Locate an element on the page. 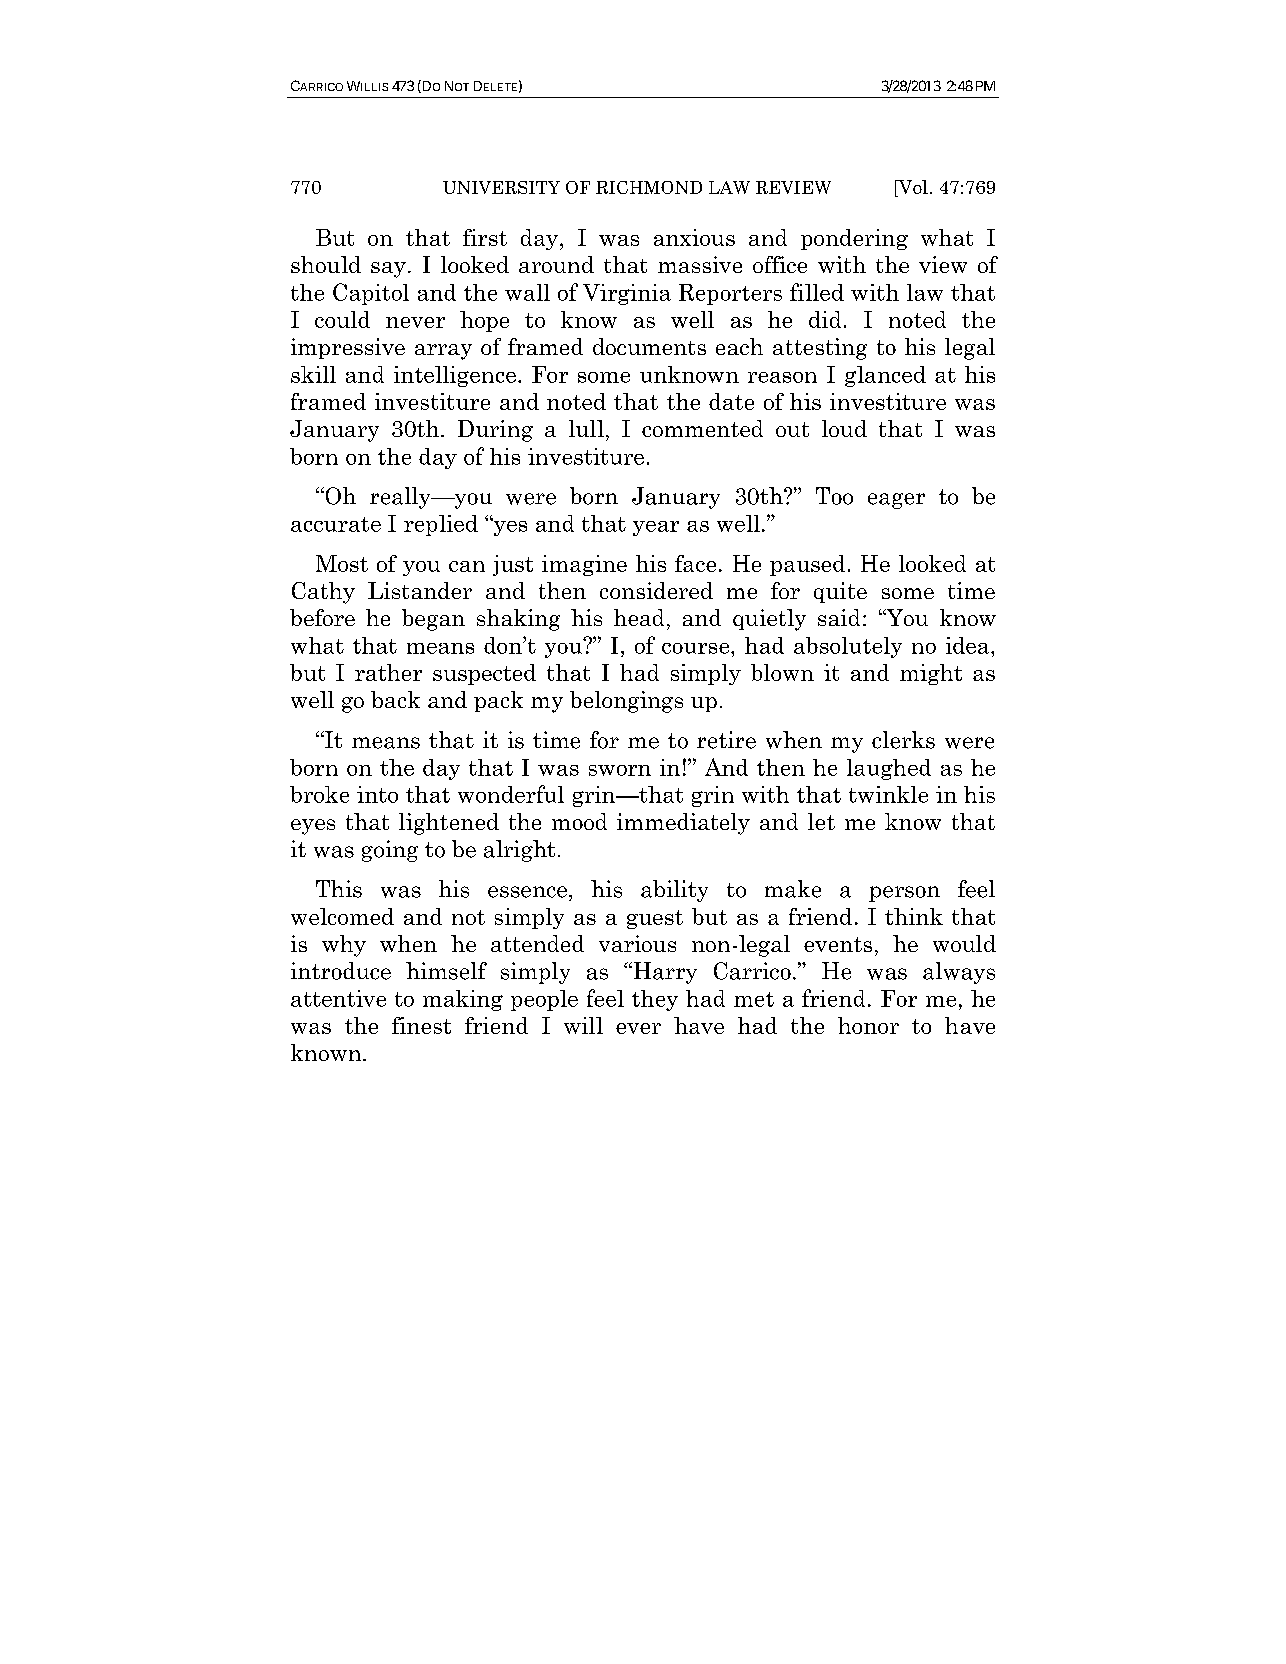 The width and height of the page is (1286, 1664). finest is located at coordinates (421, 1025).
